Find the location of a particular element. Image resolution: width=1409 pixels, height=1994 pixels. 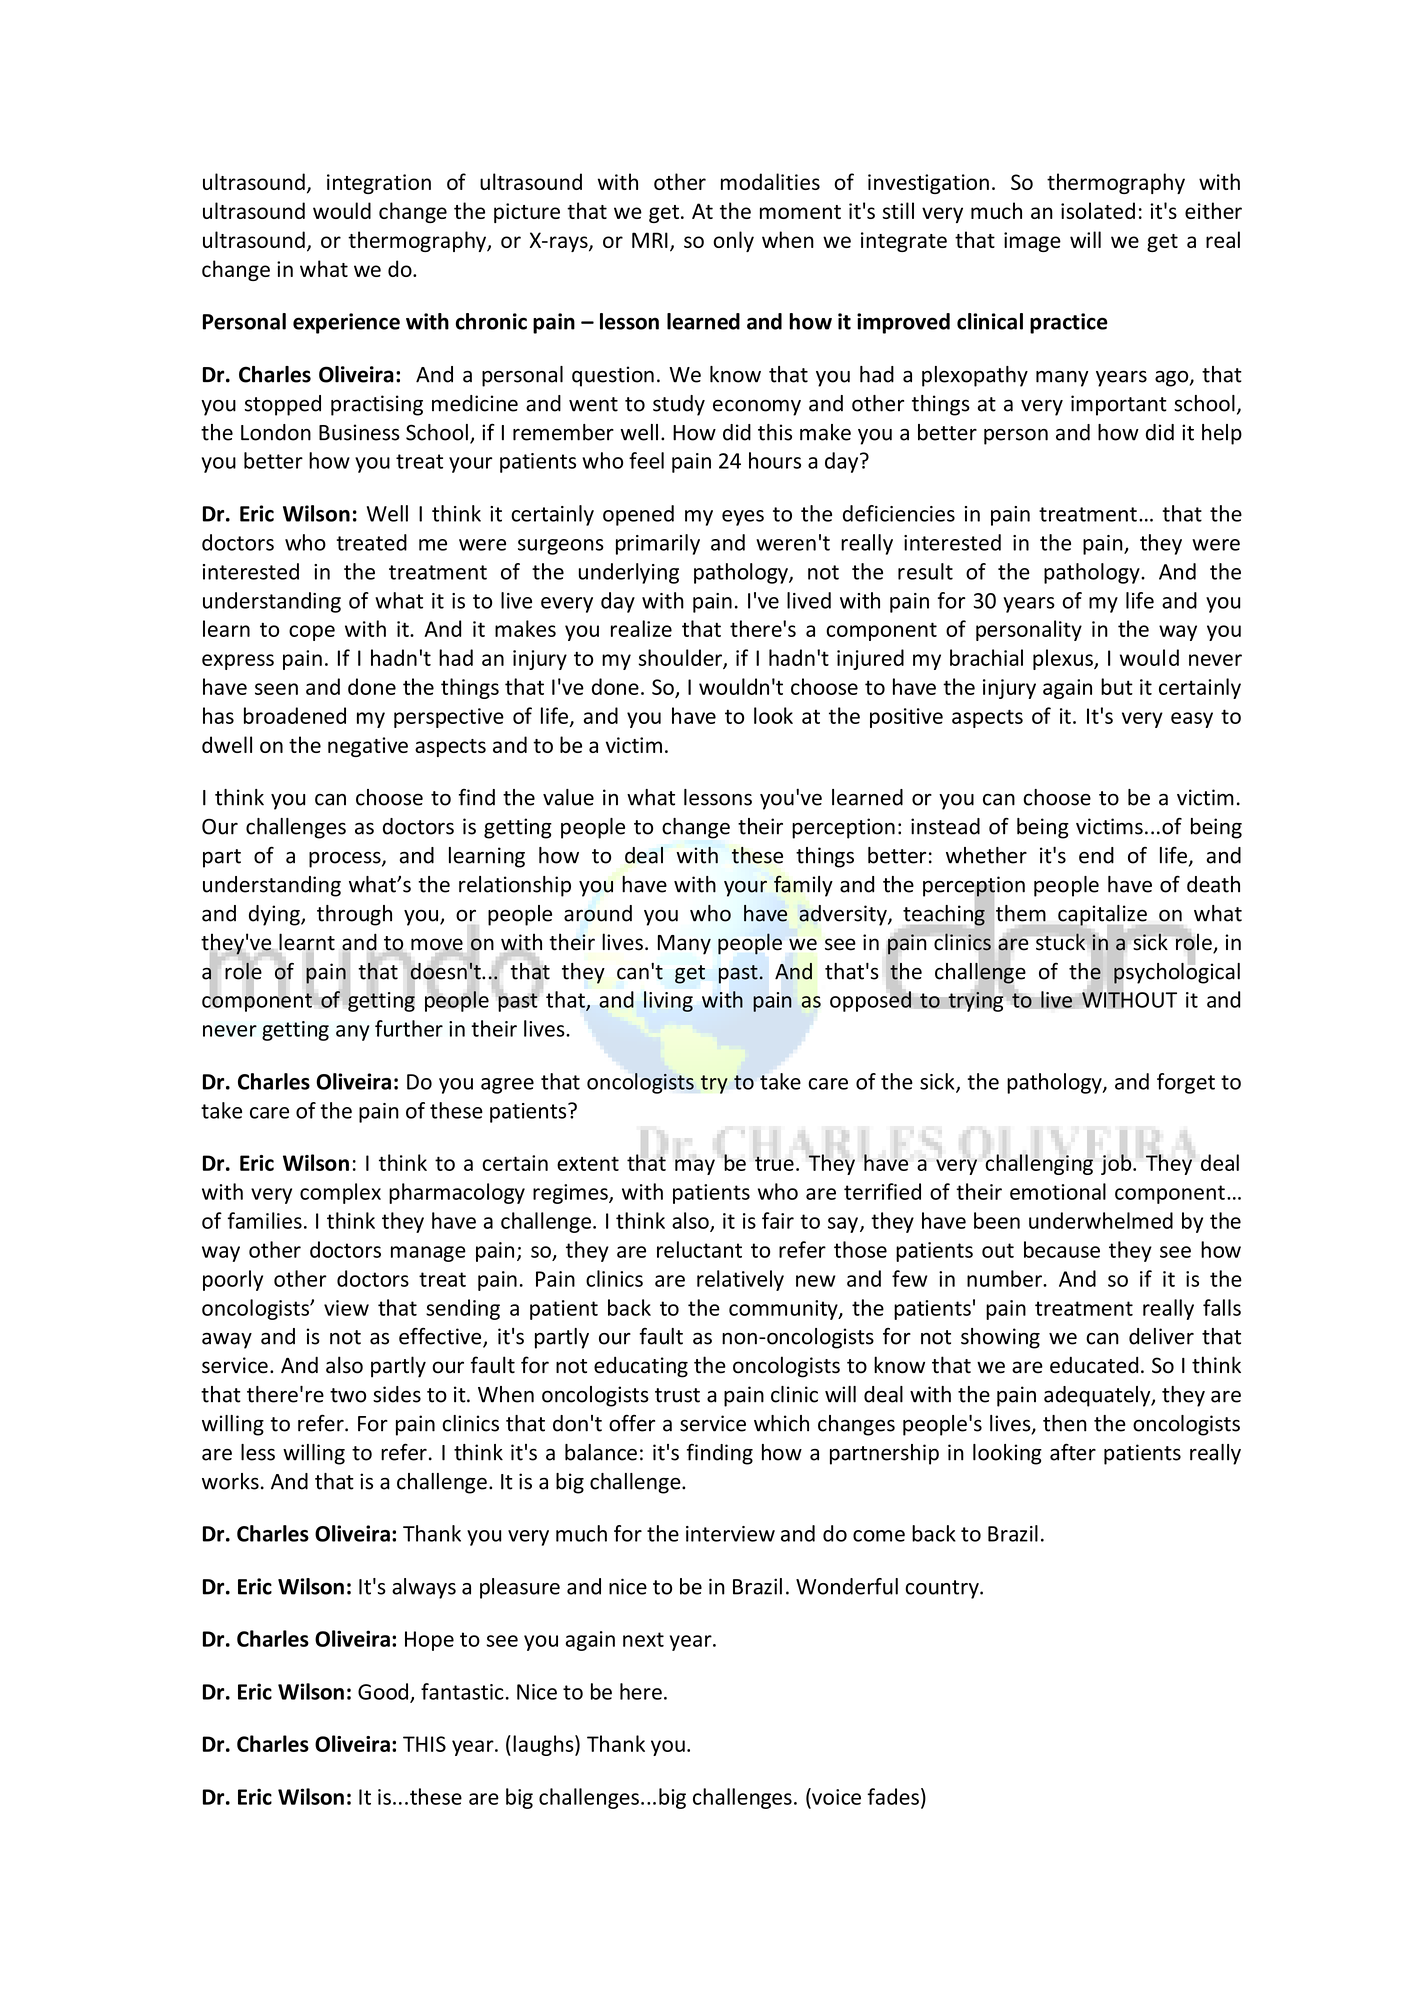

only is located at coordinates (733, 241).
